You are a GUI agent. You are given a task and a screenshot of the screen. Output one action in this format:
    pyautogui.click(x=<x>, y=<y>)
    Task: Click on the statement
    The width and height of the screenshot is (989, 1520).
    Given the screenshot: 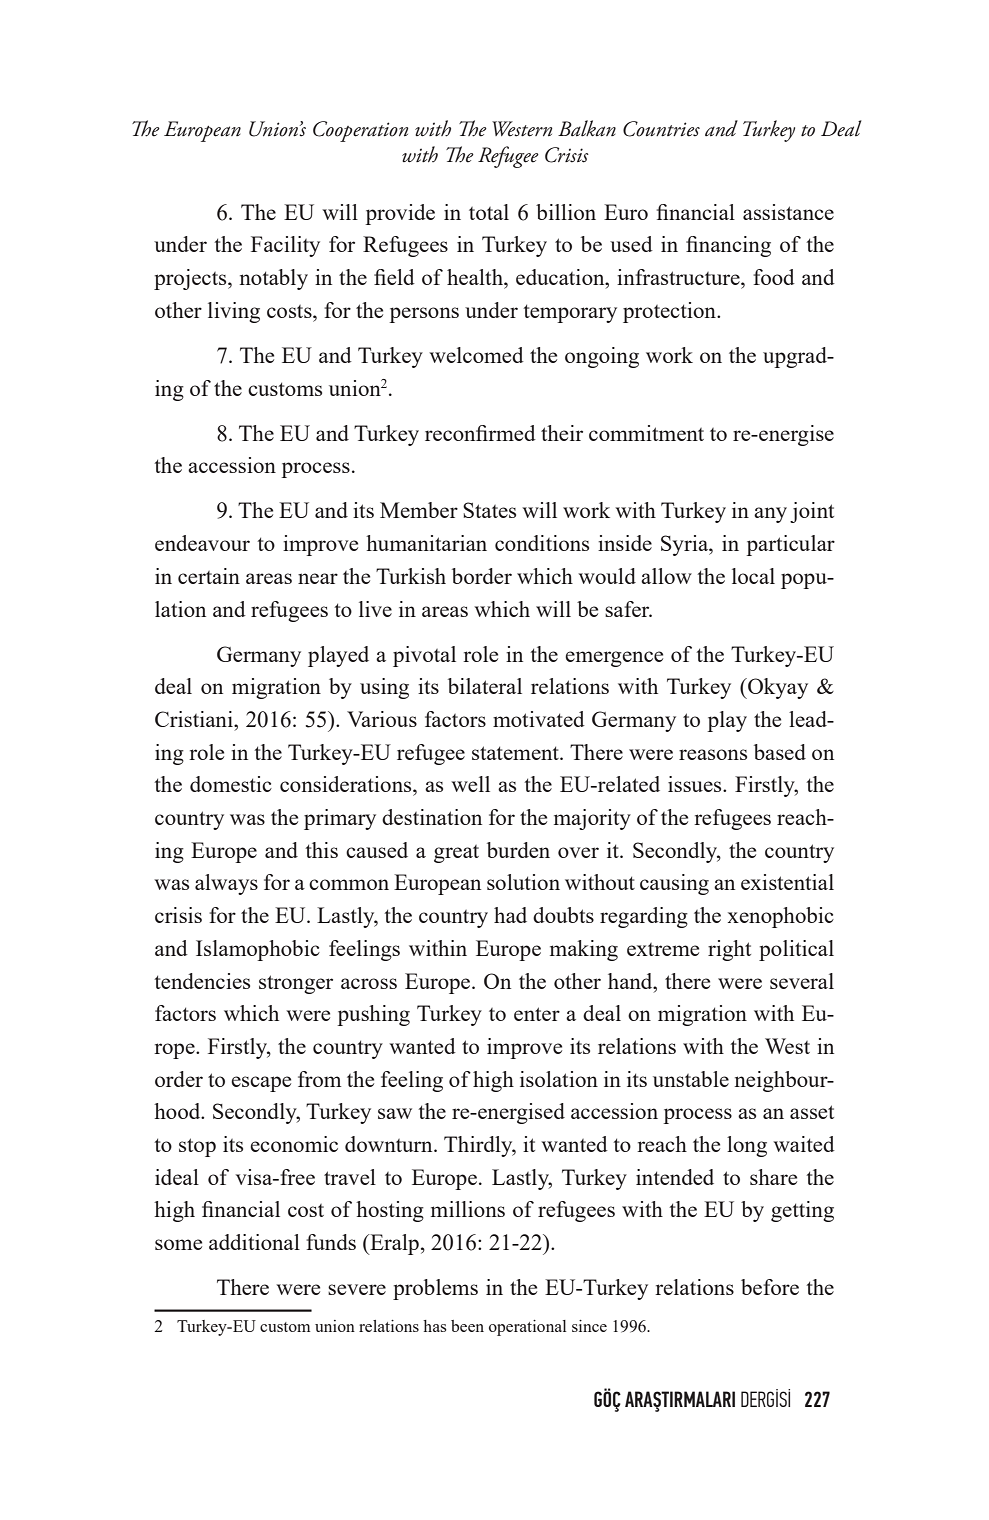 What is the action you would take?
    pyautogui.click(x=516, y=753)
